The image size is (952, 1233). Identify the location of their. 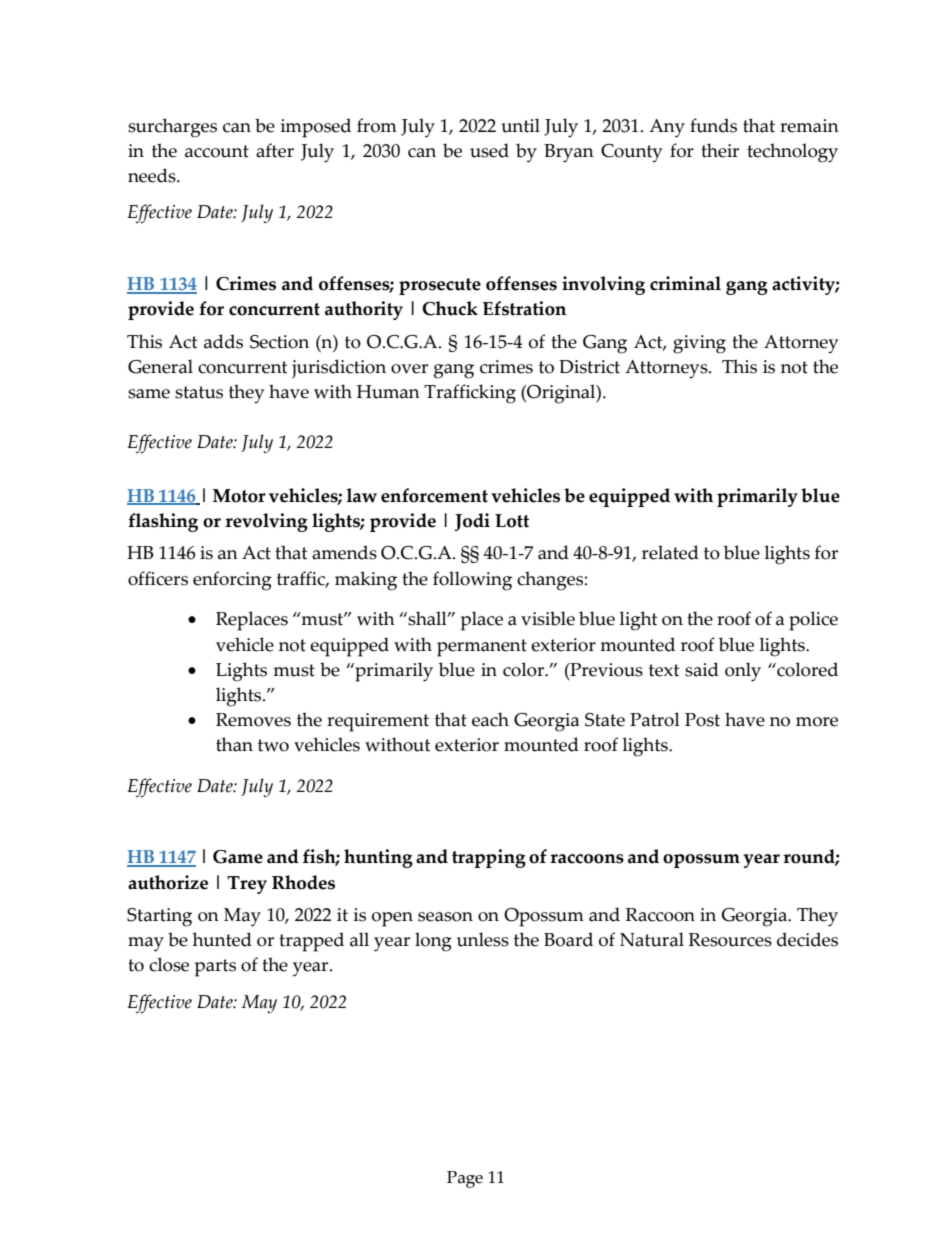
(720, 150).
